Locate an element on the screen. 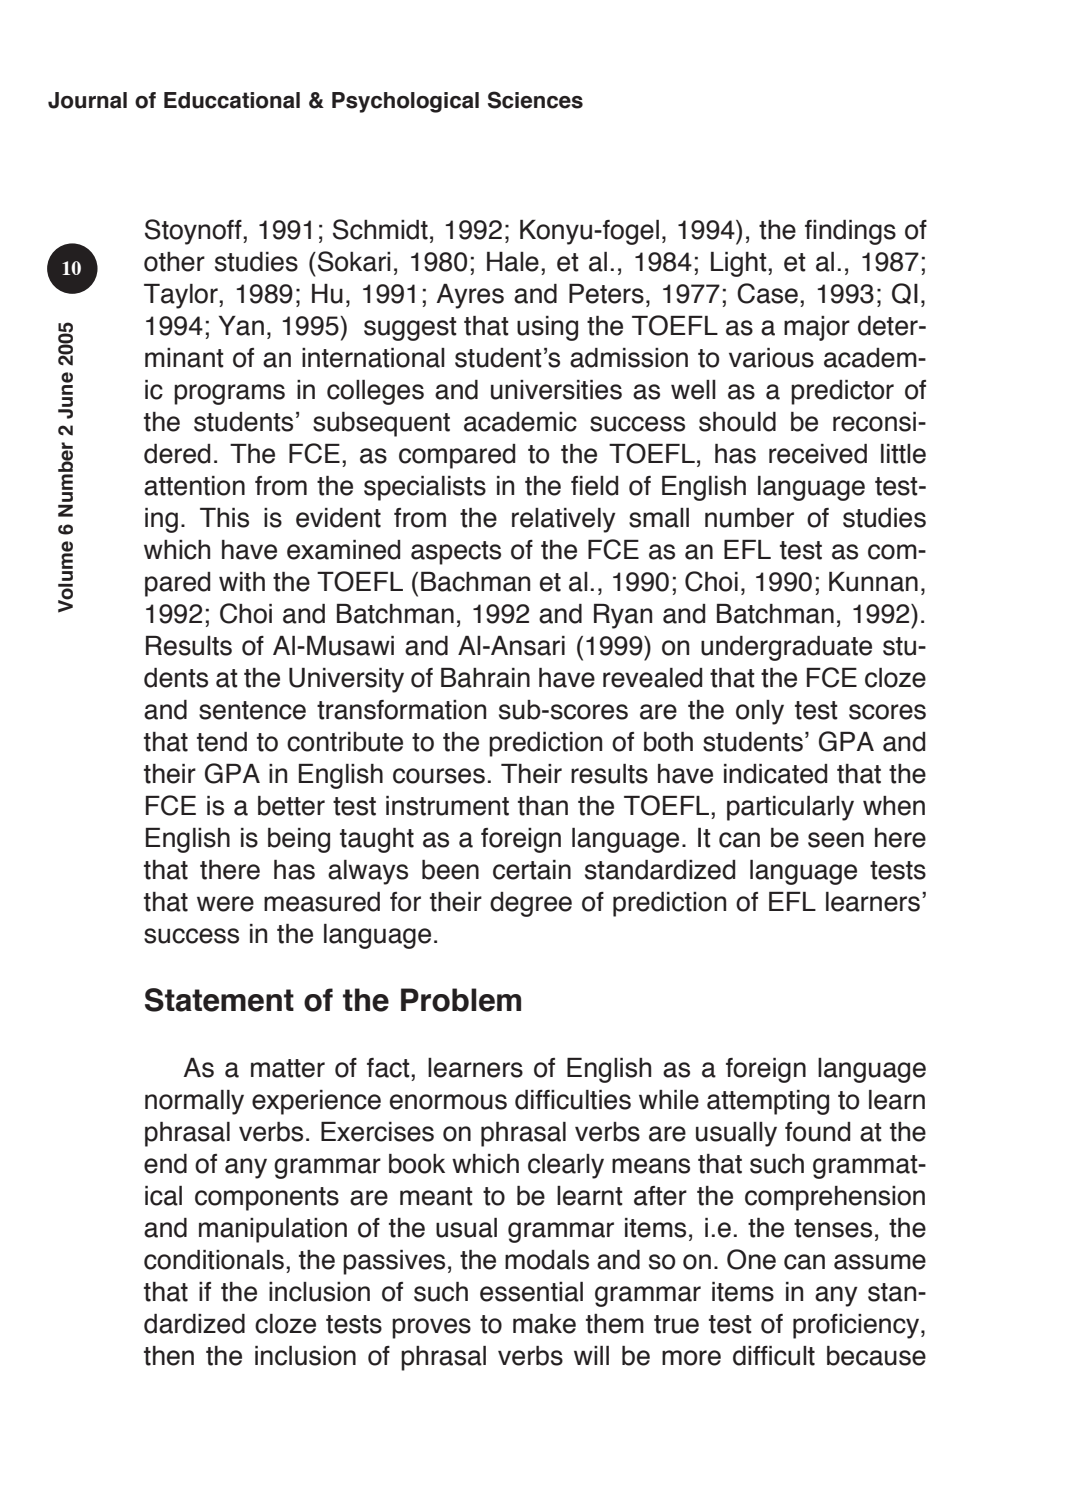 This screenshot has height=1511, width=1071. Statement is located at coordinates (219, 1000).
